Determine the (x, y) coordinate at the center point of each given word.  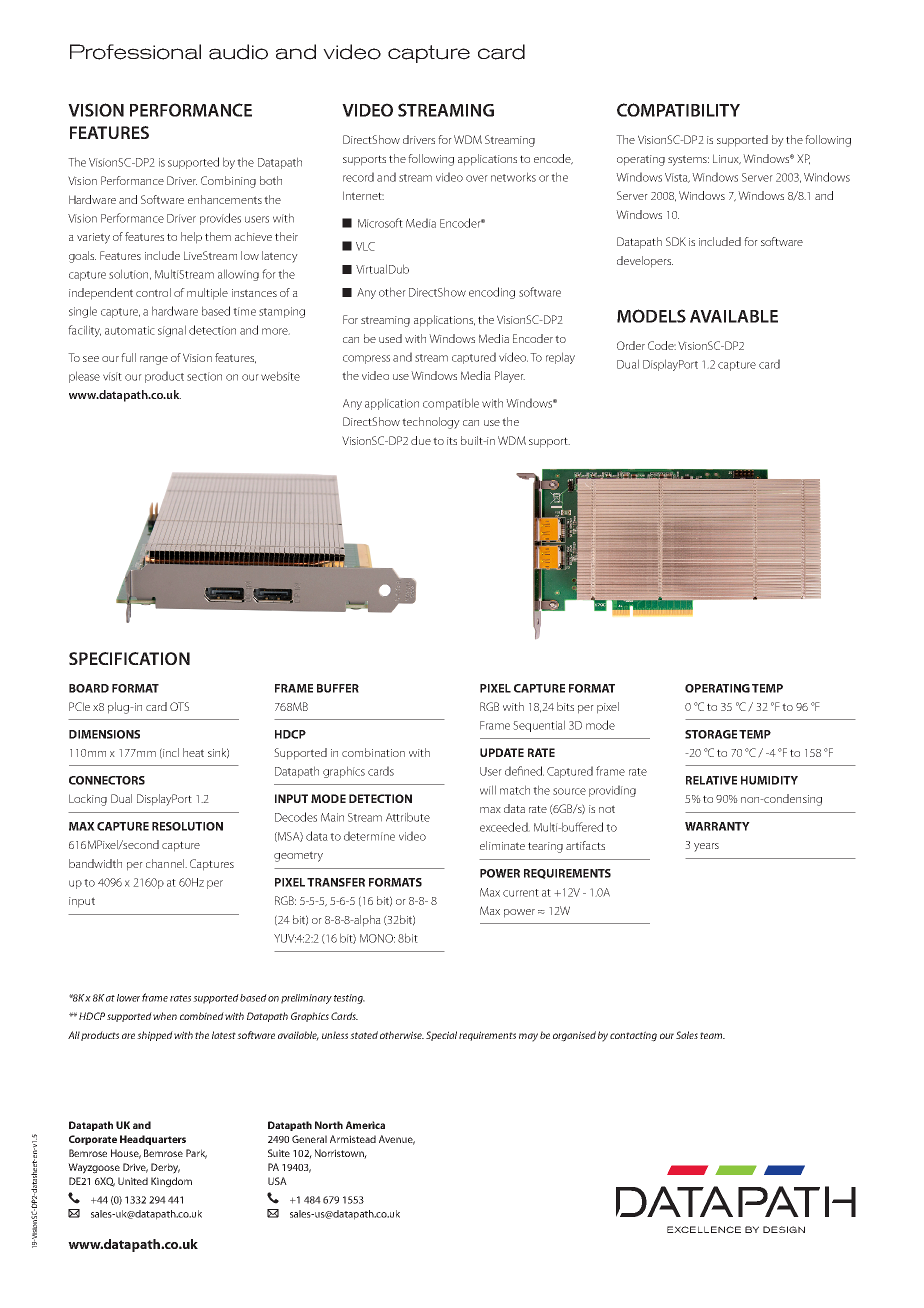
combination (373, 752)
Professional (135, 52)
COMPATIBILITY (678, 110)
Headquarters (153, 1140)
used (390, 338)
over (477, 178)
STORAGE (711, 734)
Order (631, 345)
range (154, 360)
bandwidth (95, 863)
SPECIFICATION (129, 658)
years (706, 847)
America (365, 1125)
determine (369, 836)
